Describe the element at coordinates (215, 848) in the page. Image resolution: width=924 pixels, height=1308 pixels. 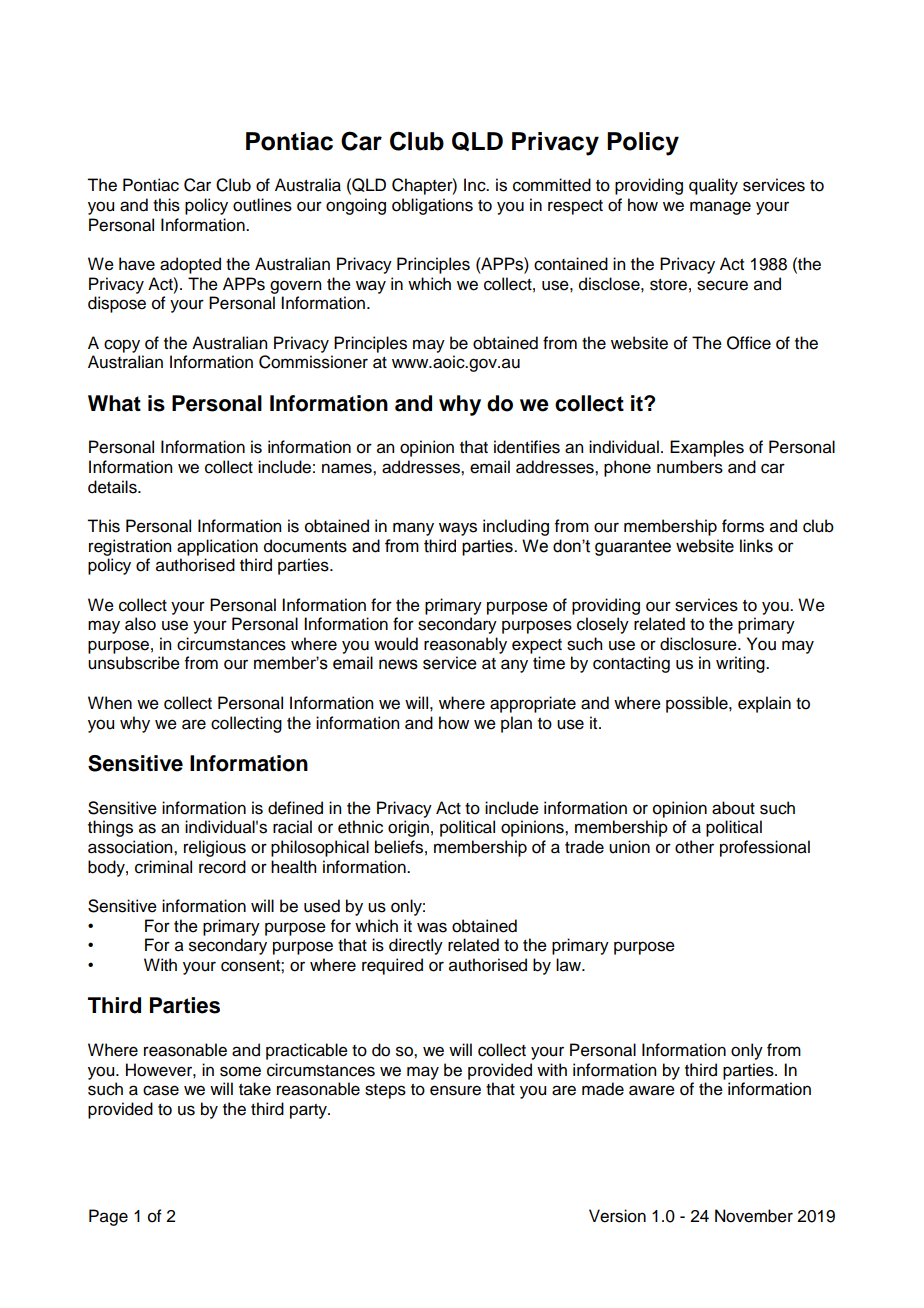
I see `religious` at that location.
